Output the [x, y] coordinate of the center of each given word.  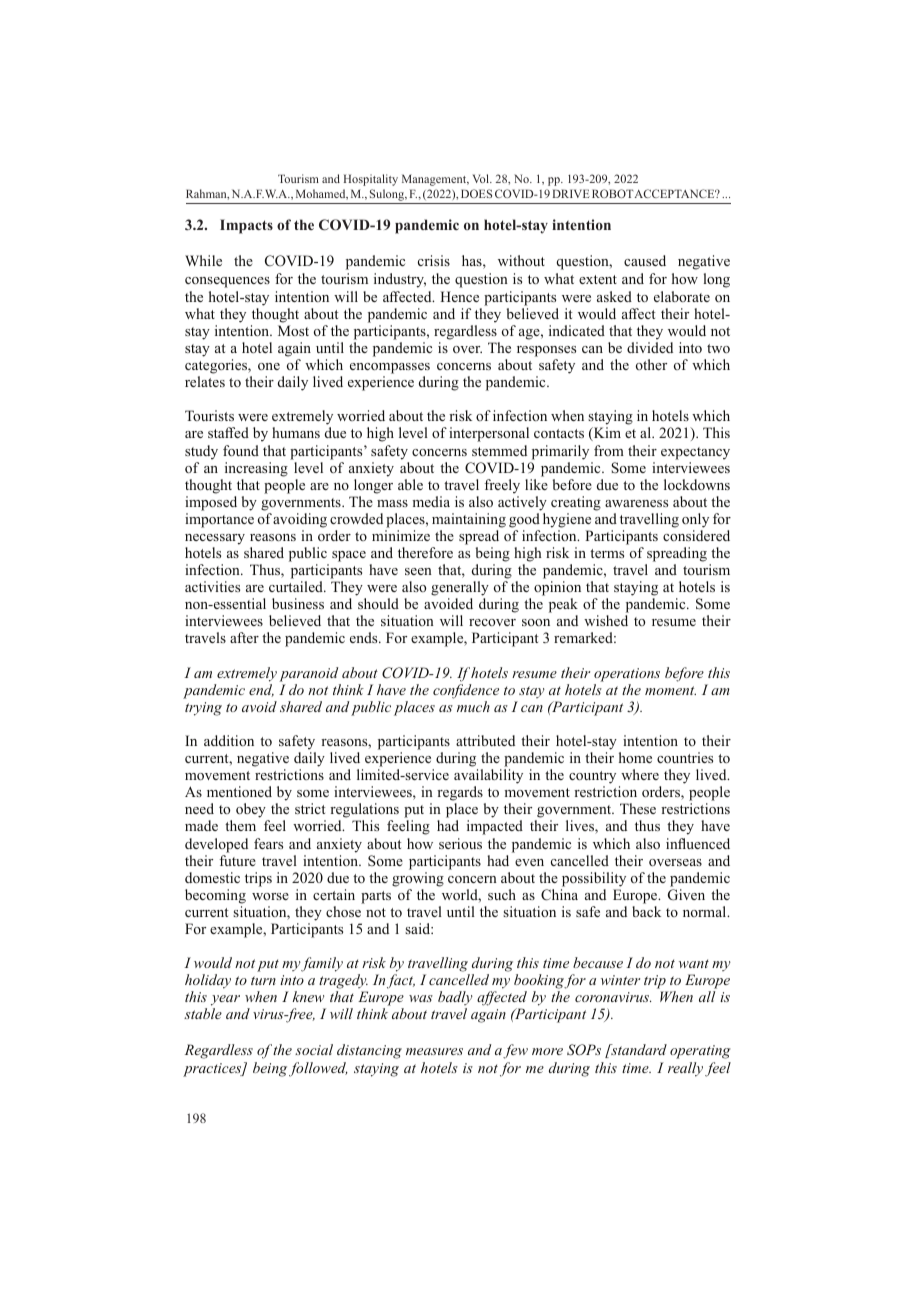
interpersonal [489, 434]
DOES [476, 193]
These [638, 808]
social [314, 1049]
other [651, 364]
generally [460, 590]
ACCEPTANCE [676, 193]
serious [460, 843]
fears [268, 843]
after [244, 637]
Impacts [246, 226]
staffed [228, 432]
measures [434, 1051]
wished [606, 620]
